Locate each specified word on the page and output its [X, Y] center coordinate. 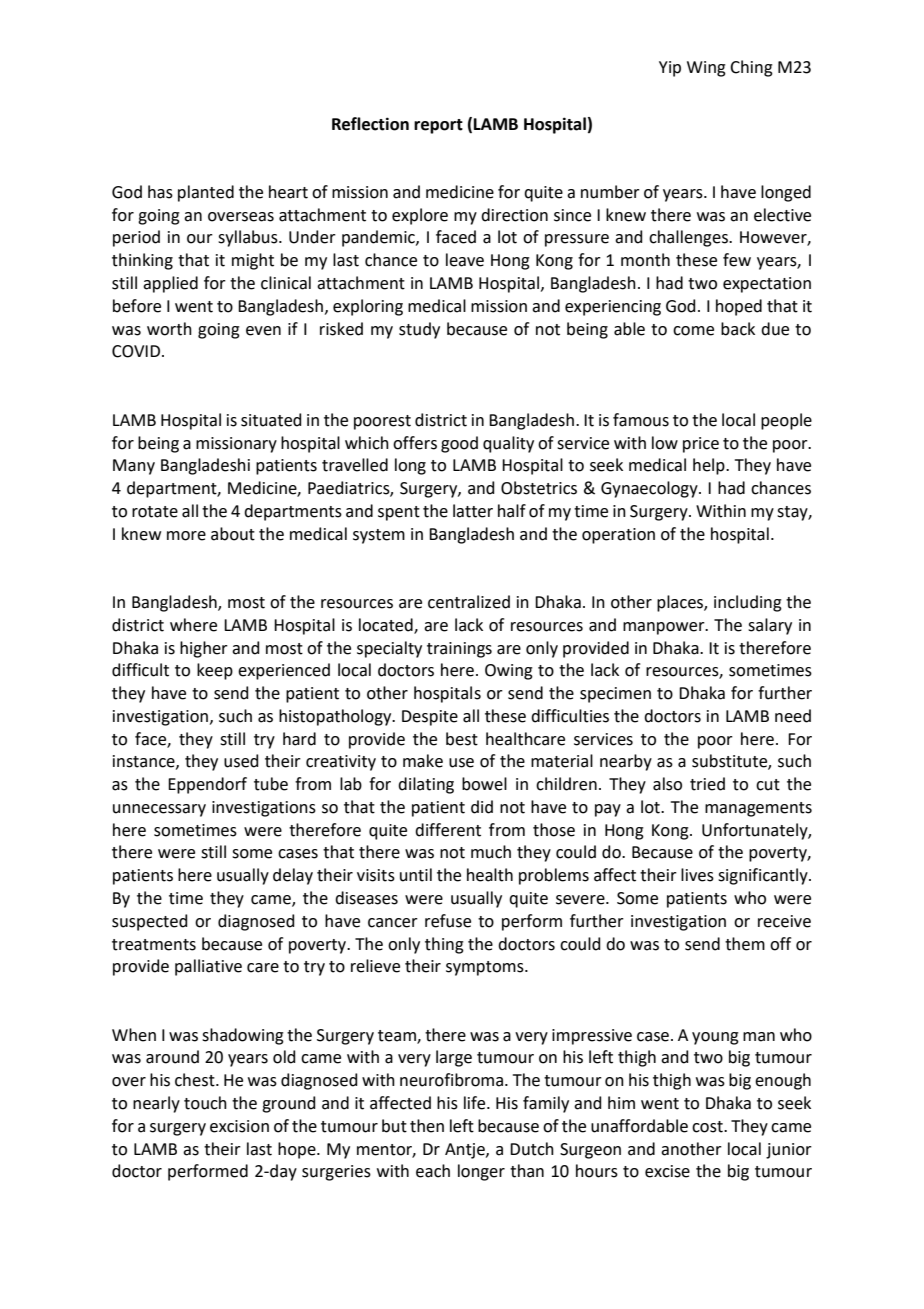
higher [204, 649]
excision [239, 1126]
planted [206, 193]
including [748, 603]
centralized [469, 602]
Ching [751, 68]
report [438, 126]
